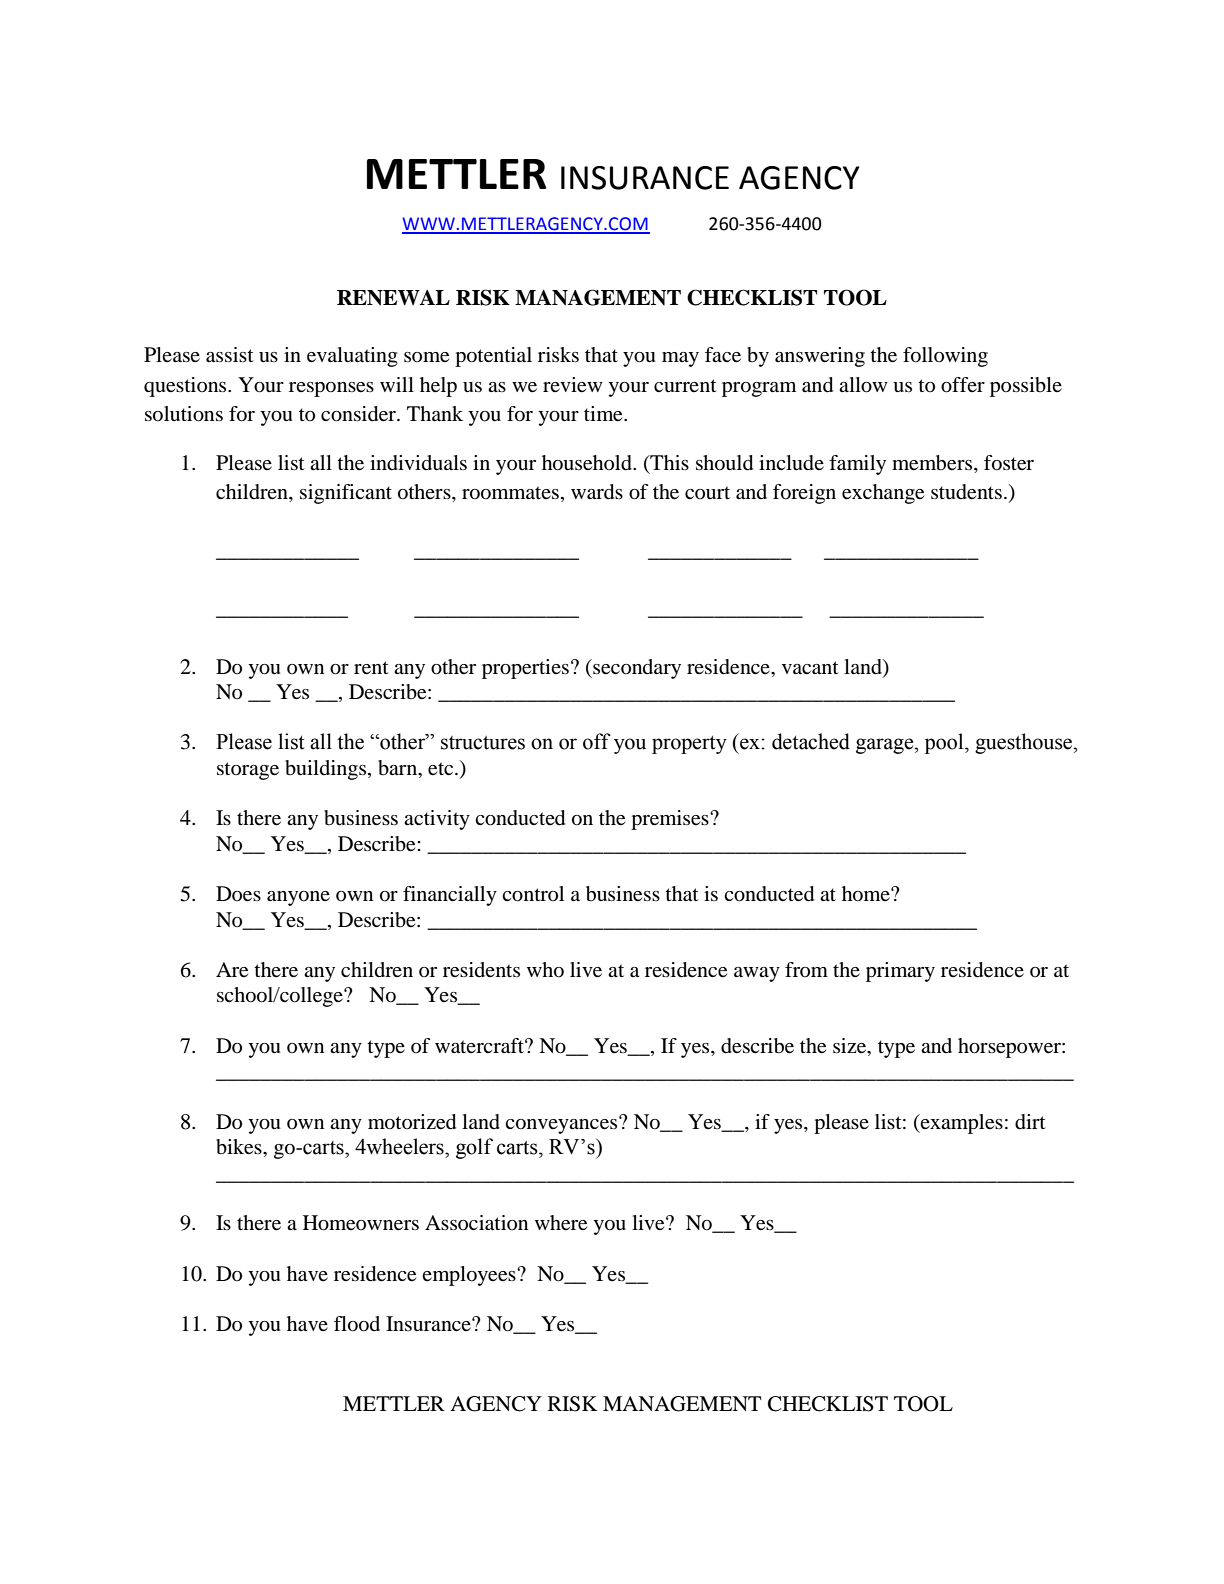  What do you see at coordinates (597, 492) in the screenshot?
I see `wards` at bounding box center [597, 492].
